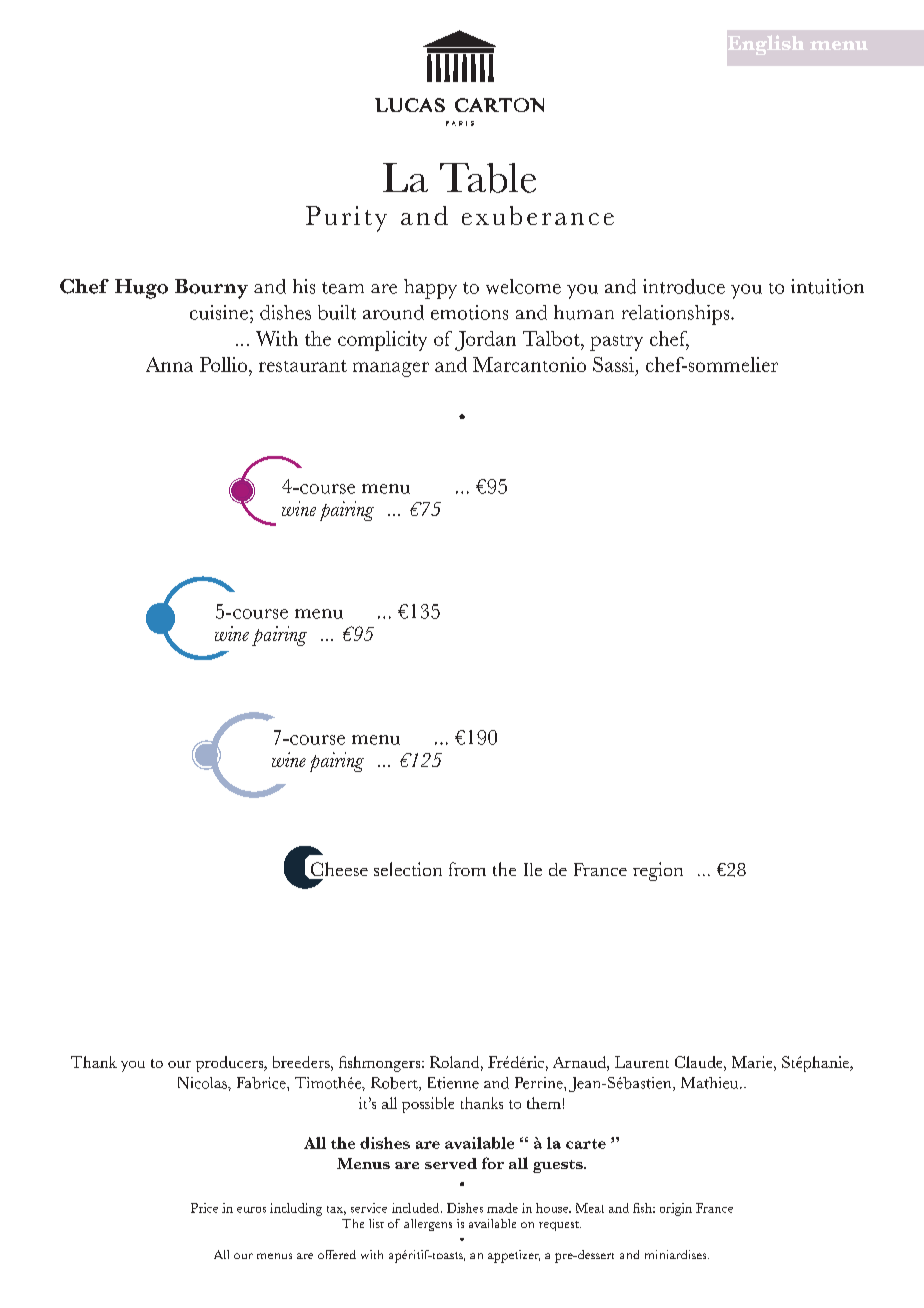 The height and width of the document is (1308, 924). What do you see at coordinates (684, 286) in the document?
I see `introduce` at bounding box center [684, 286].
